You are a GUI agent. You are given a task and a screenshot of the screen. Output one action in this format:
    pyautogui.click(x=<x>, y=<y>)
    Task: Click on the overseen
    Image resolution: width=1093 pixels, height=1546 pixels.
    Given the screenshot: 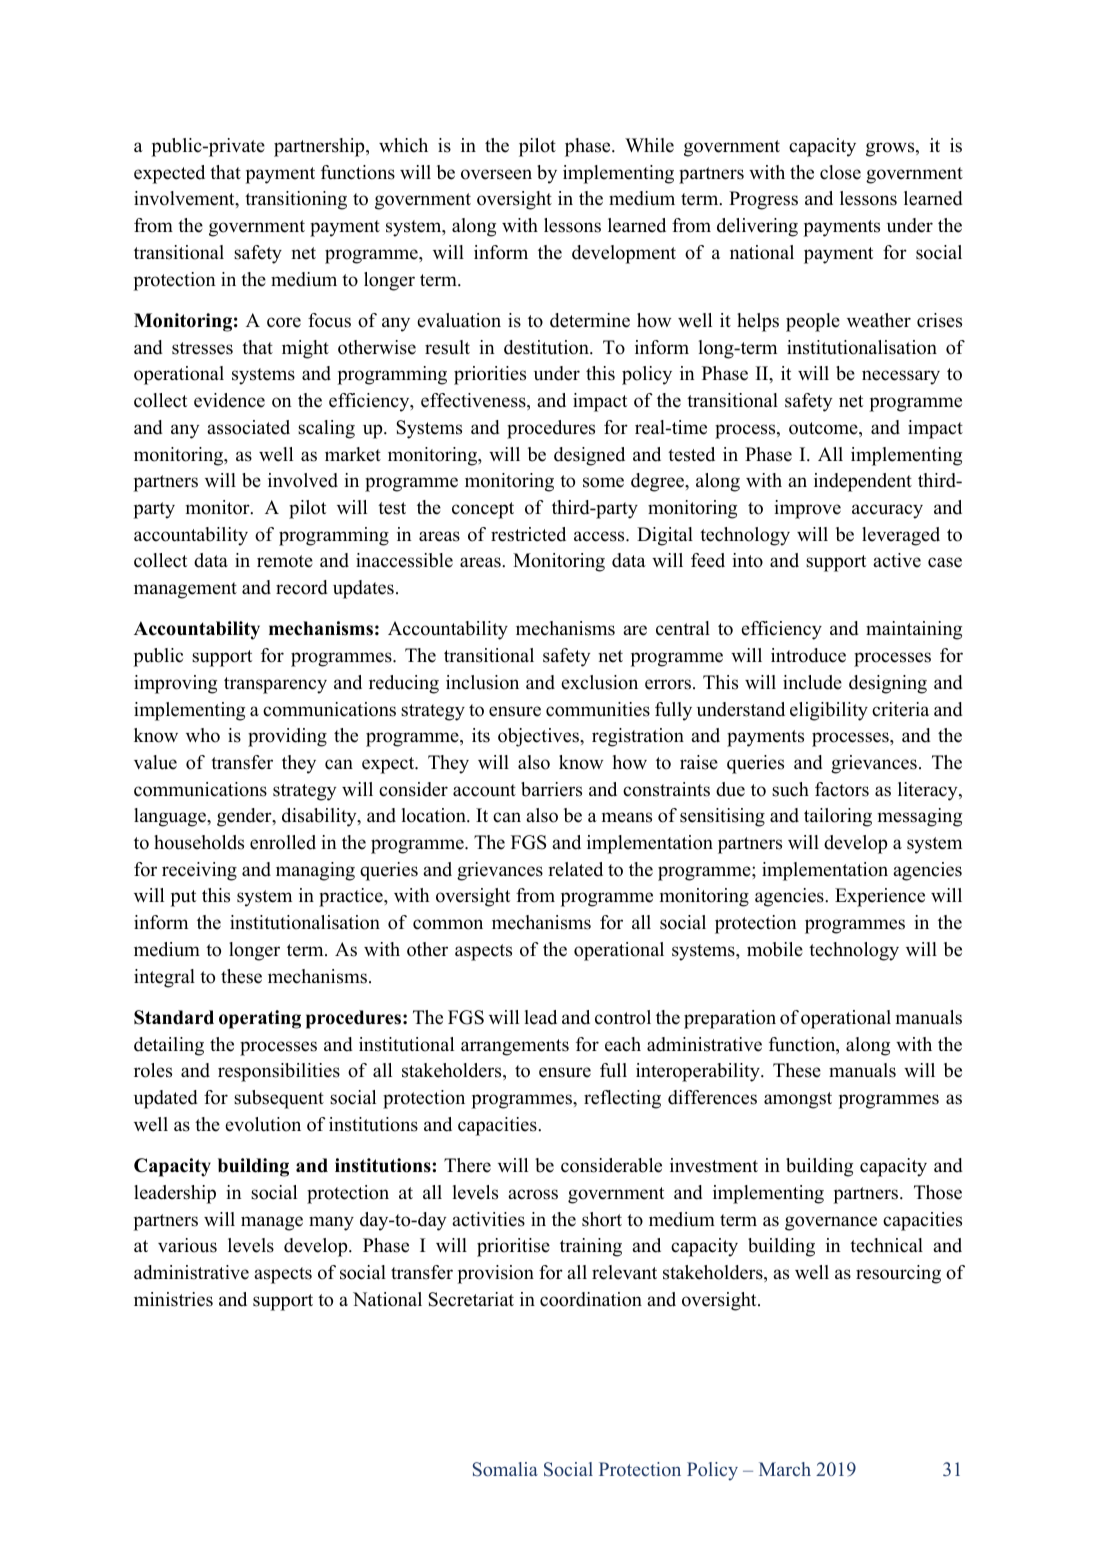 What is the action you would take?
    pyautogui.click(x=496, y=174)
